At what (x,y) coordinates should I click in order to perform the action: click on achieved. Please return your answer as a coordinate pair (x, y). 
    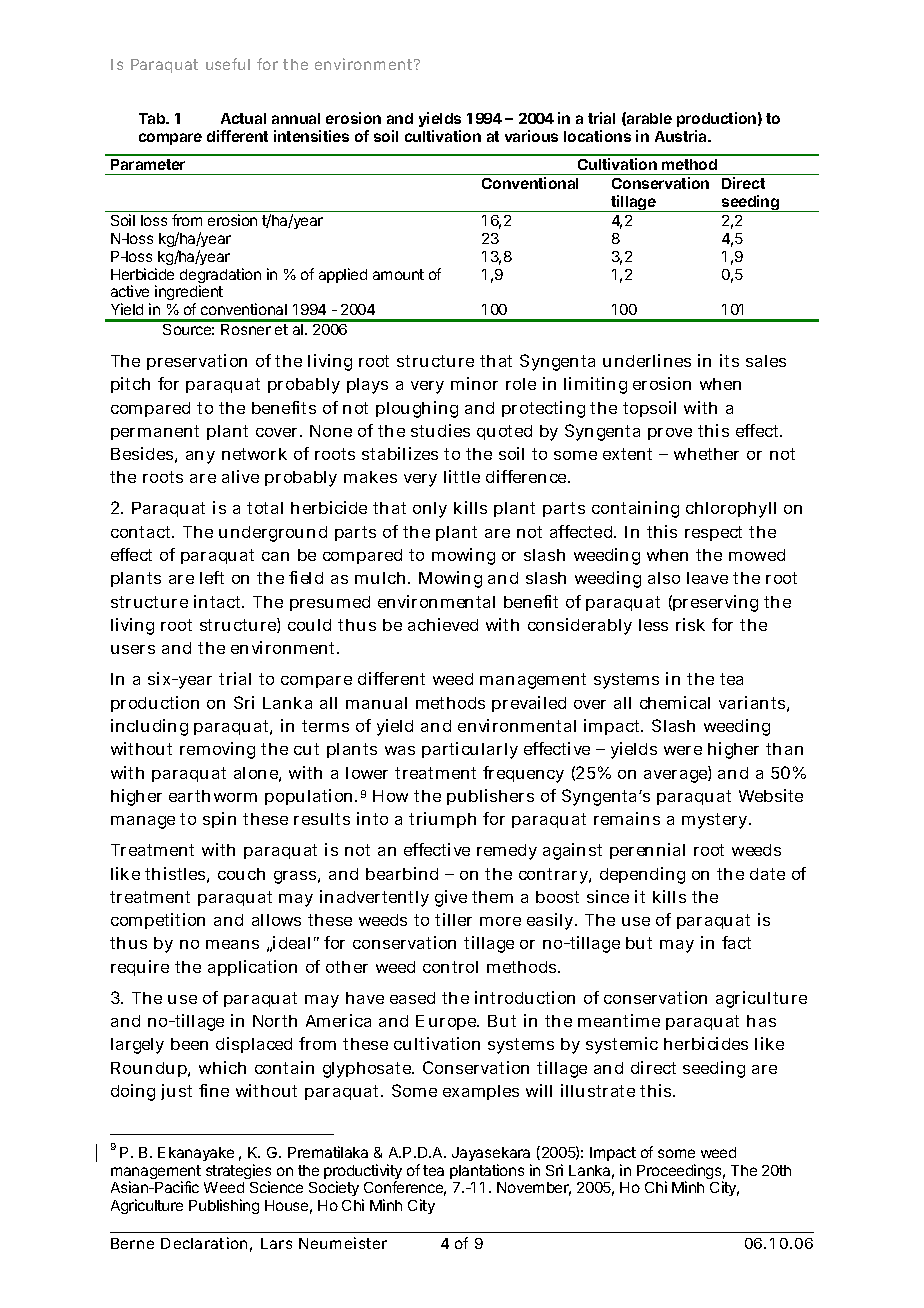
    Looking at the image, I should click on (443, 624).
